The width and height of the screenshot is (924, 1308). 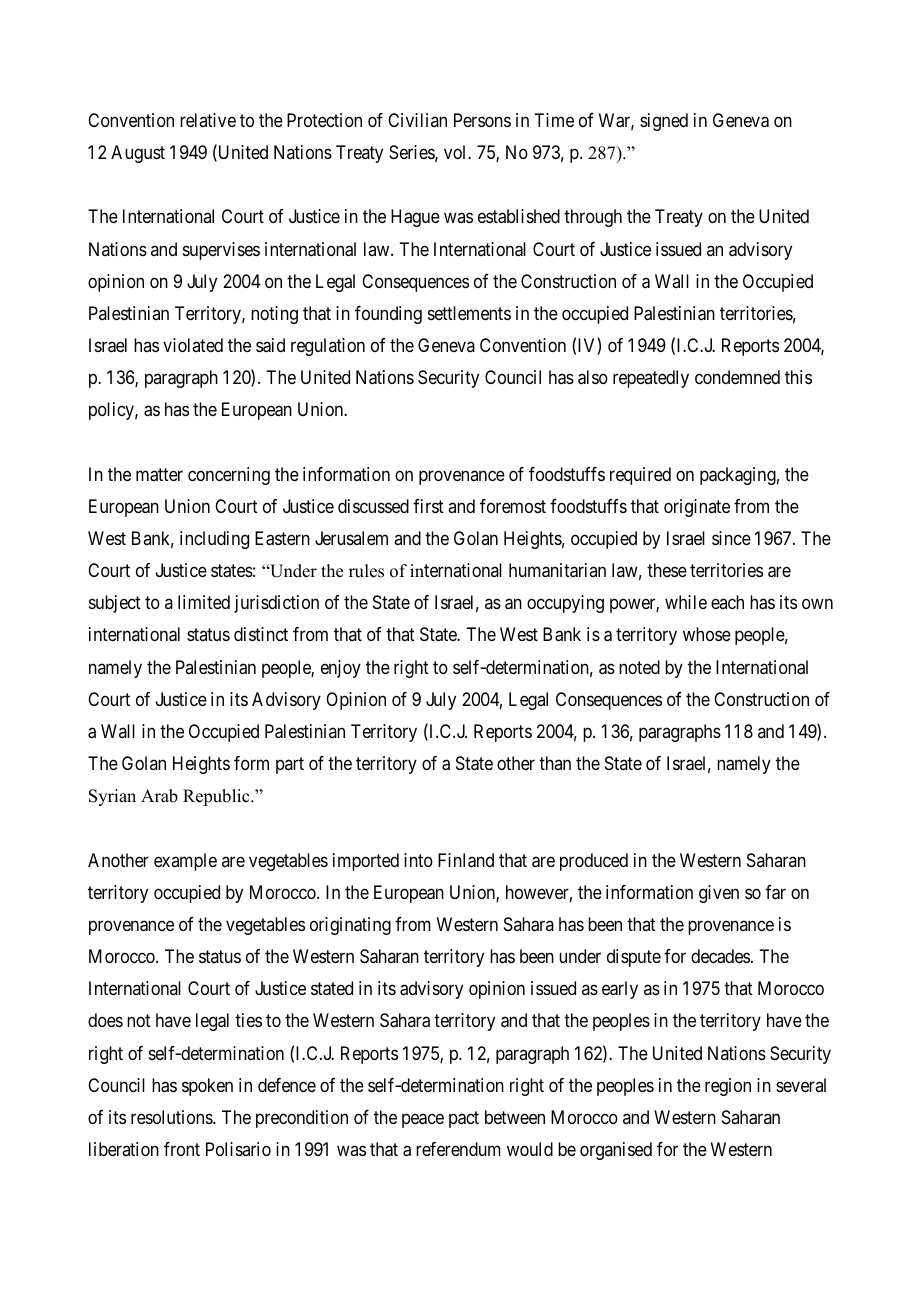 What do you see at coordinates (456, 152) in the screenshot?
I see `vol` at bounding box center [456, 152].
